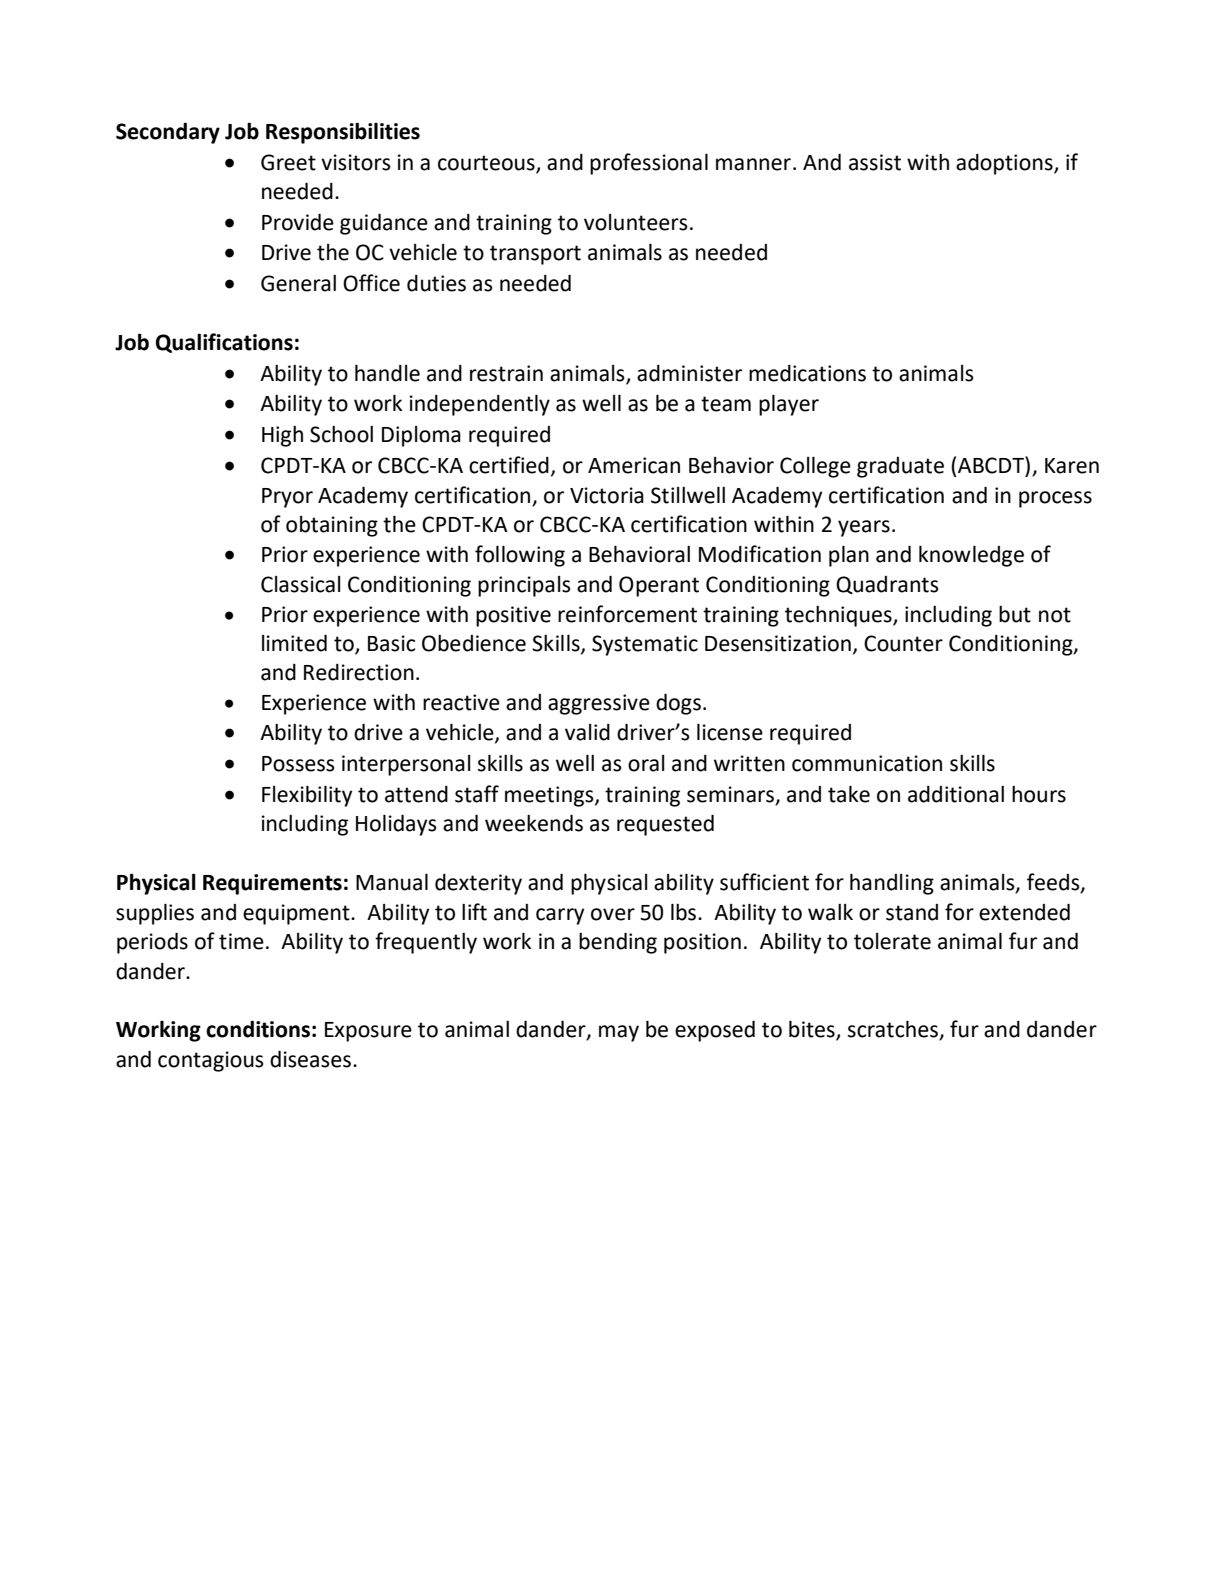 The image size is (1229, 1591). Describe the element at coordinates (587, 732) in the document. I see `valid` at that location.
